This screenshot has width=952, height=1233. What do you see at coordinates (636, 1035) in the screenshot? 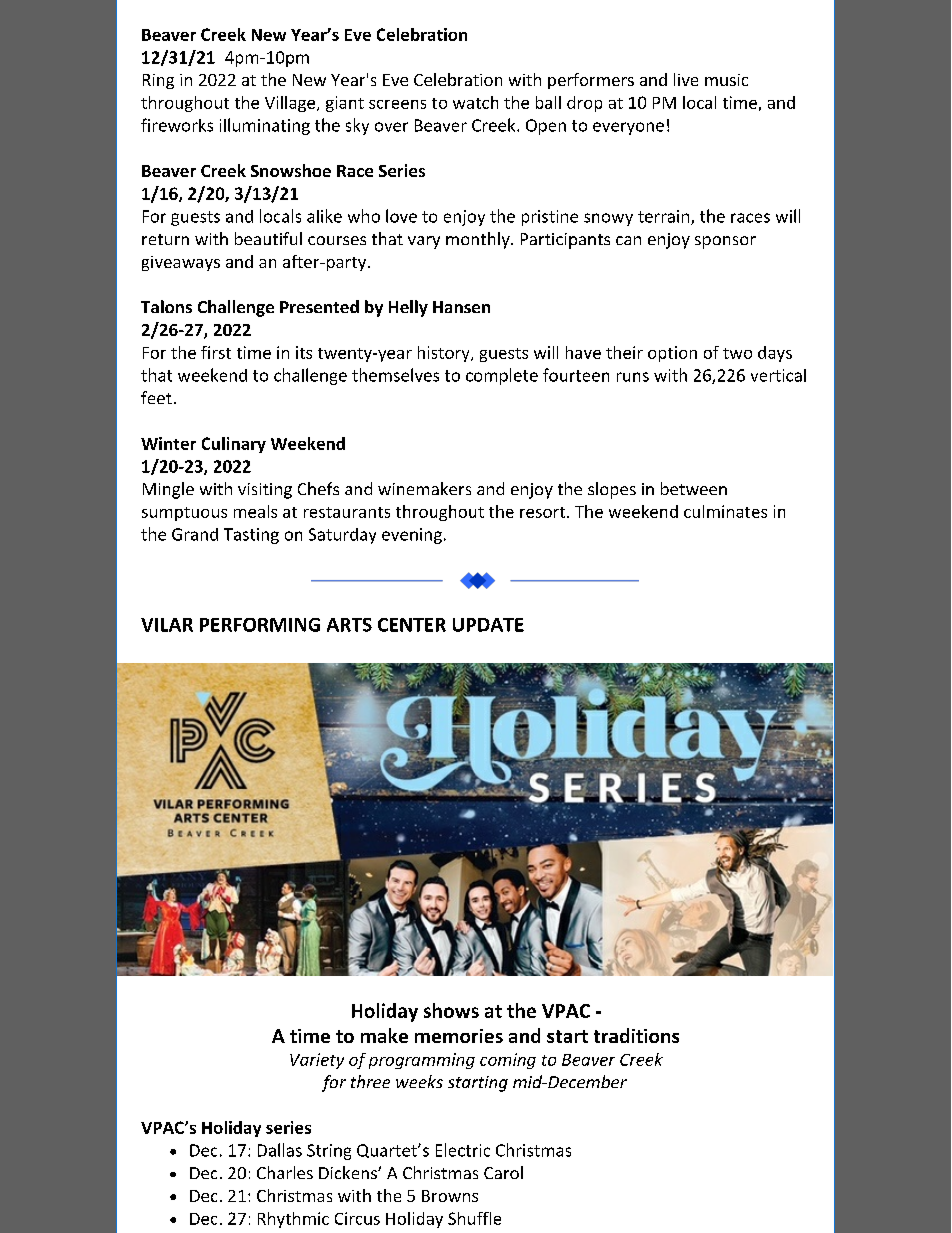
I see `traditions` at bounding box center [636, 1035].
